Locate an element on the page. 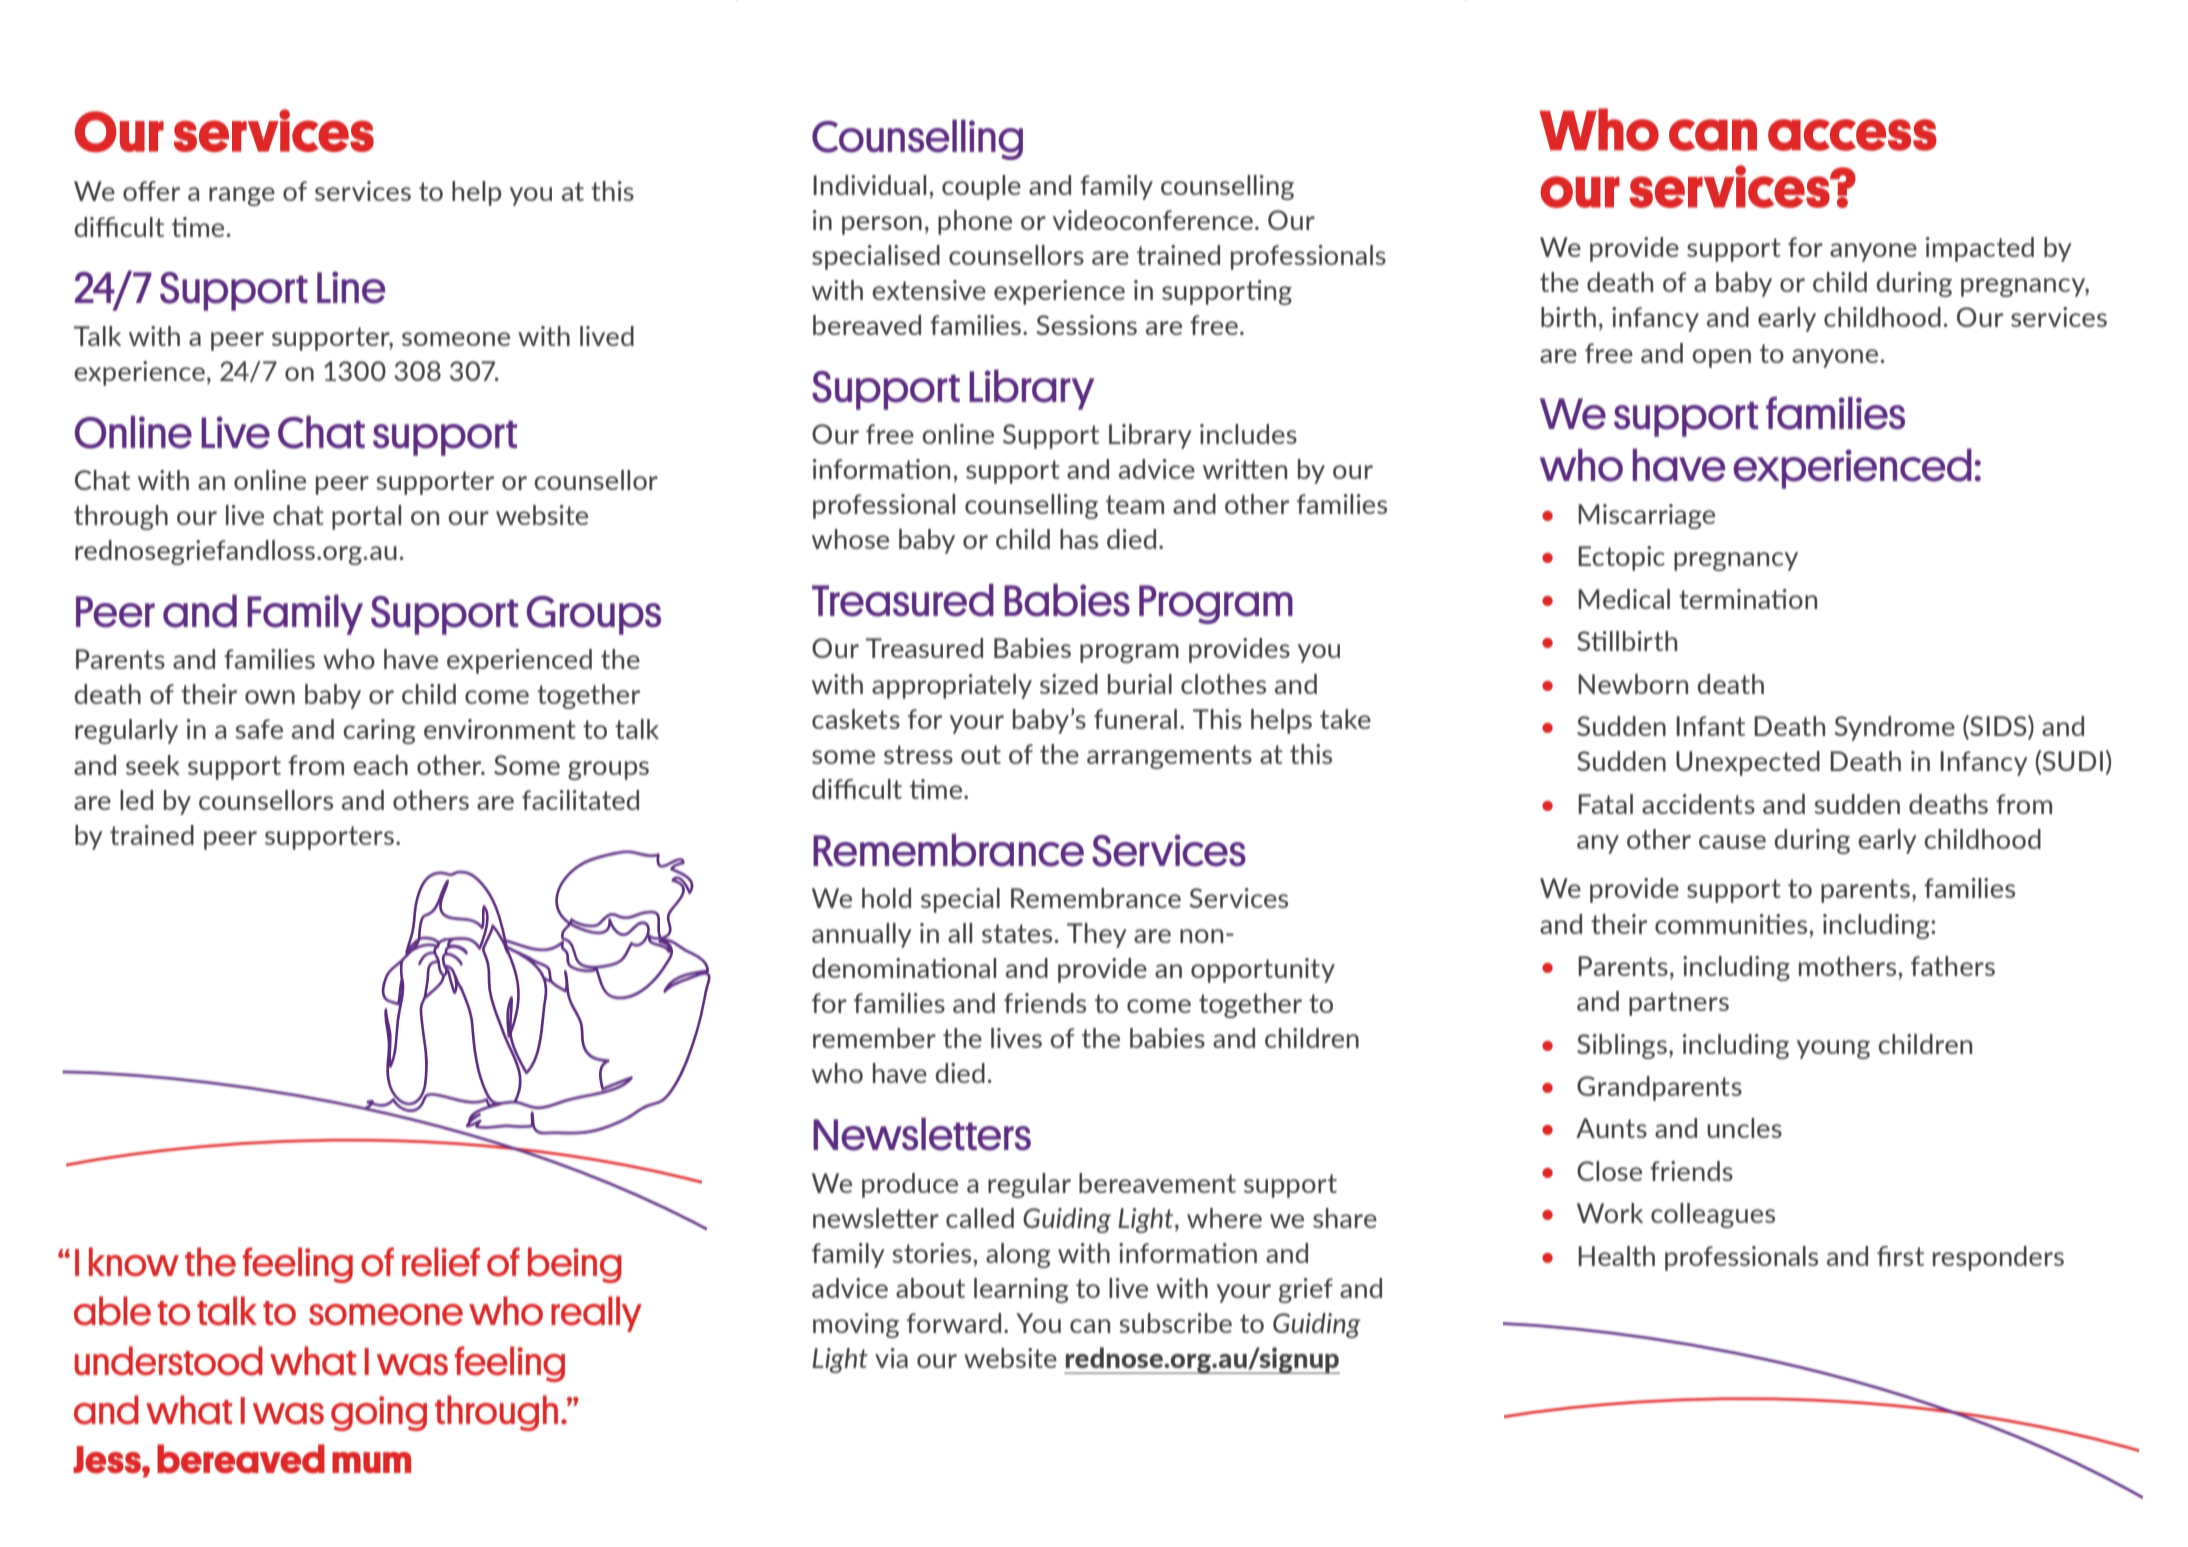 This image has width=2188, height=1547. They is located at coordinates (1097, 935).
